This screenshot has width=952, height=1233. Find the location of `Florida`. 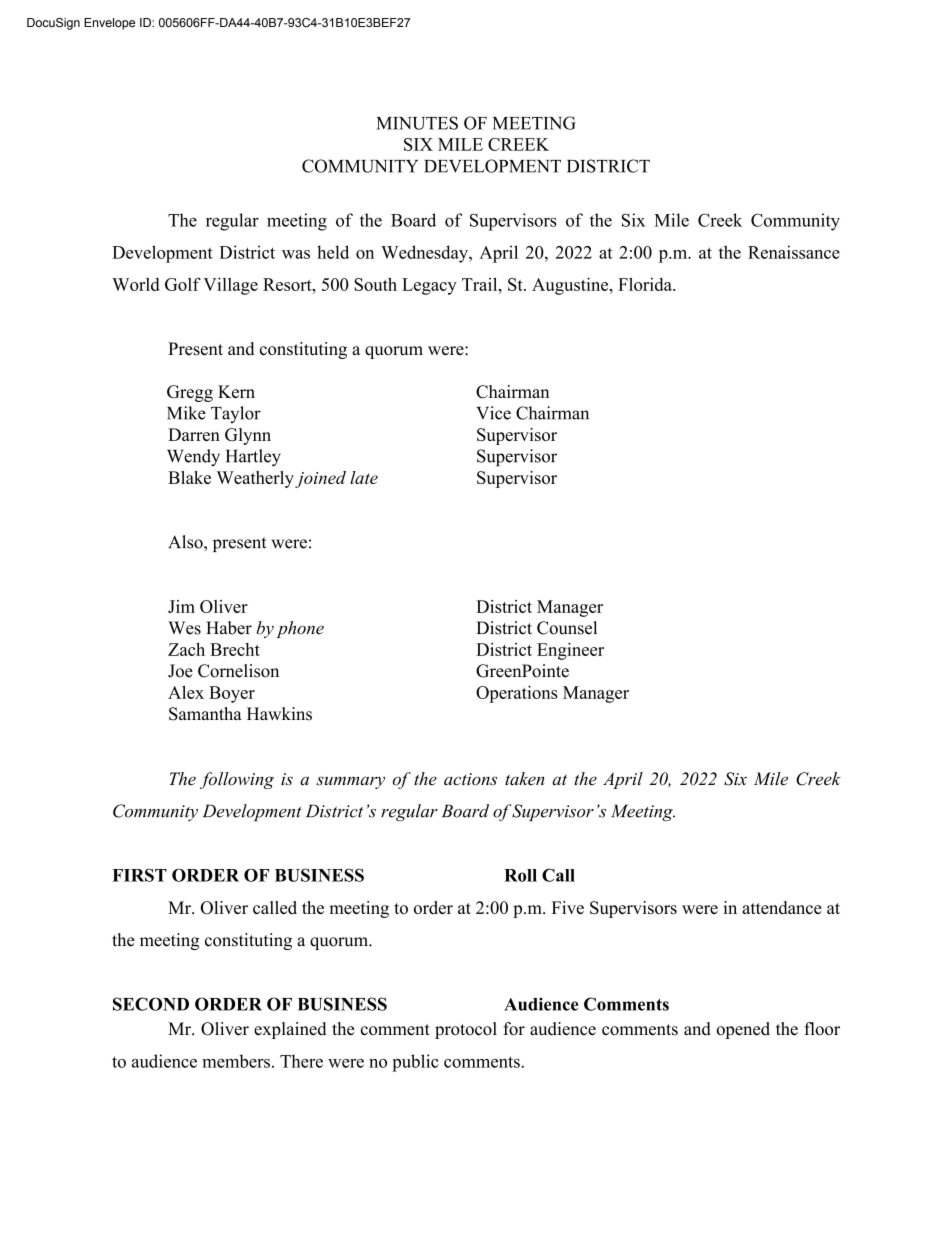

Florida is located at coordinates (646, 284).
